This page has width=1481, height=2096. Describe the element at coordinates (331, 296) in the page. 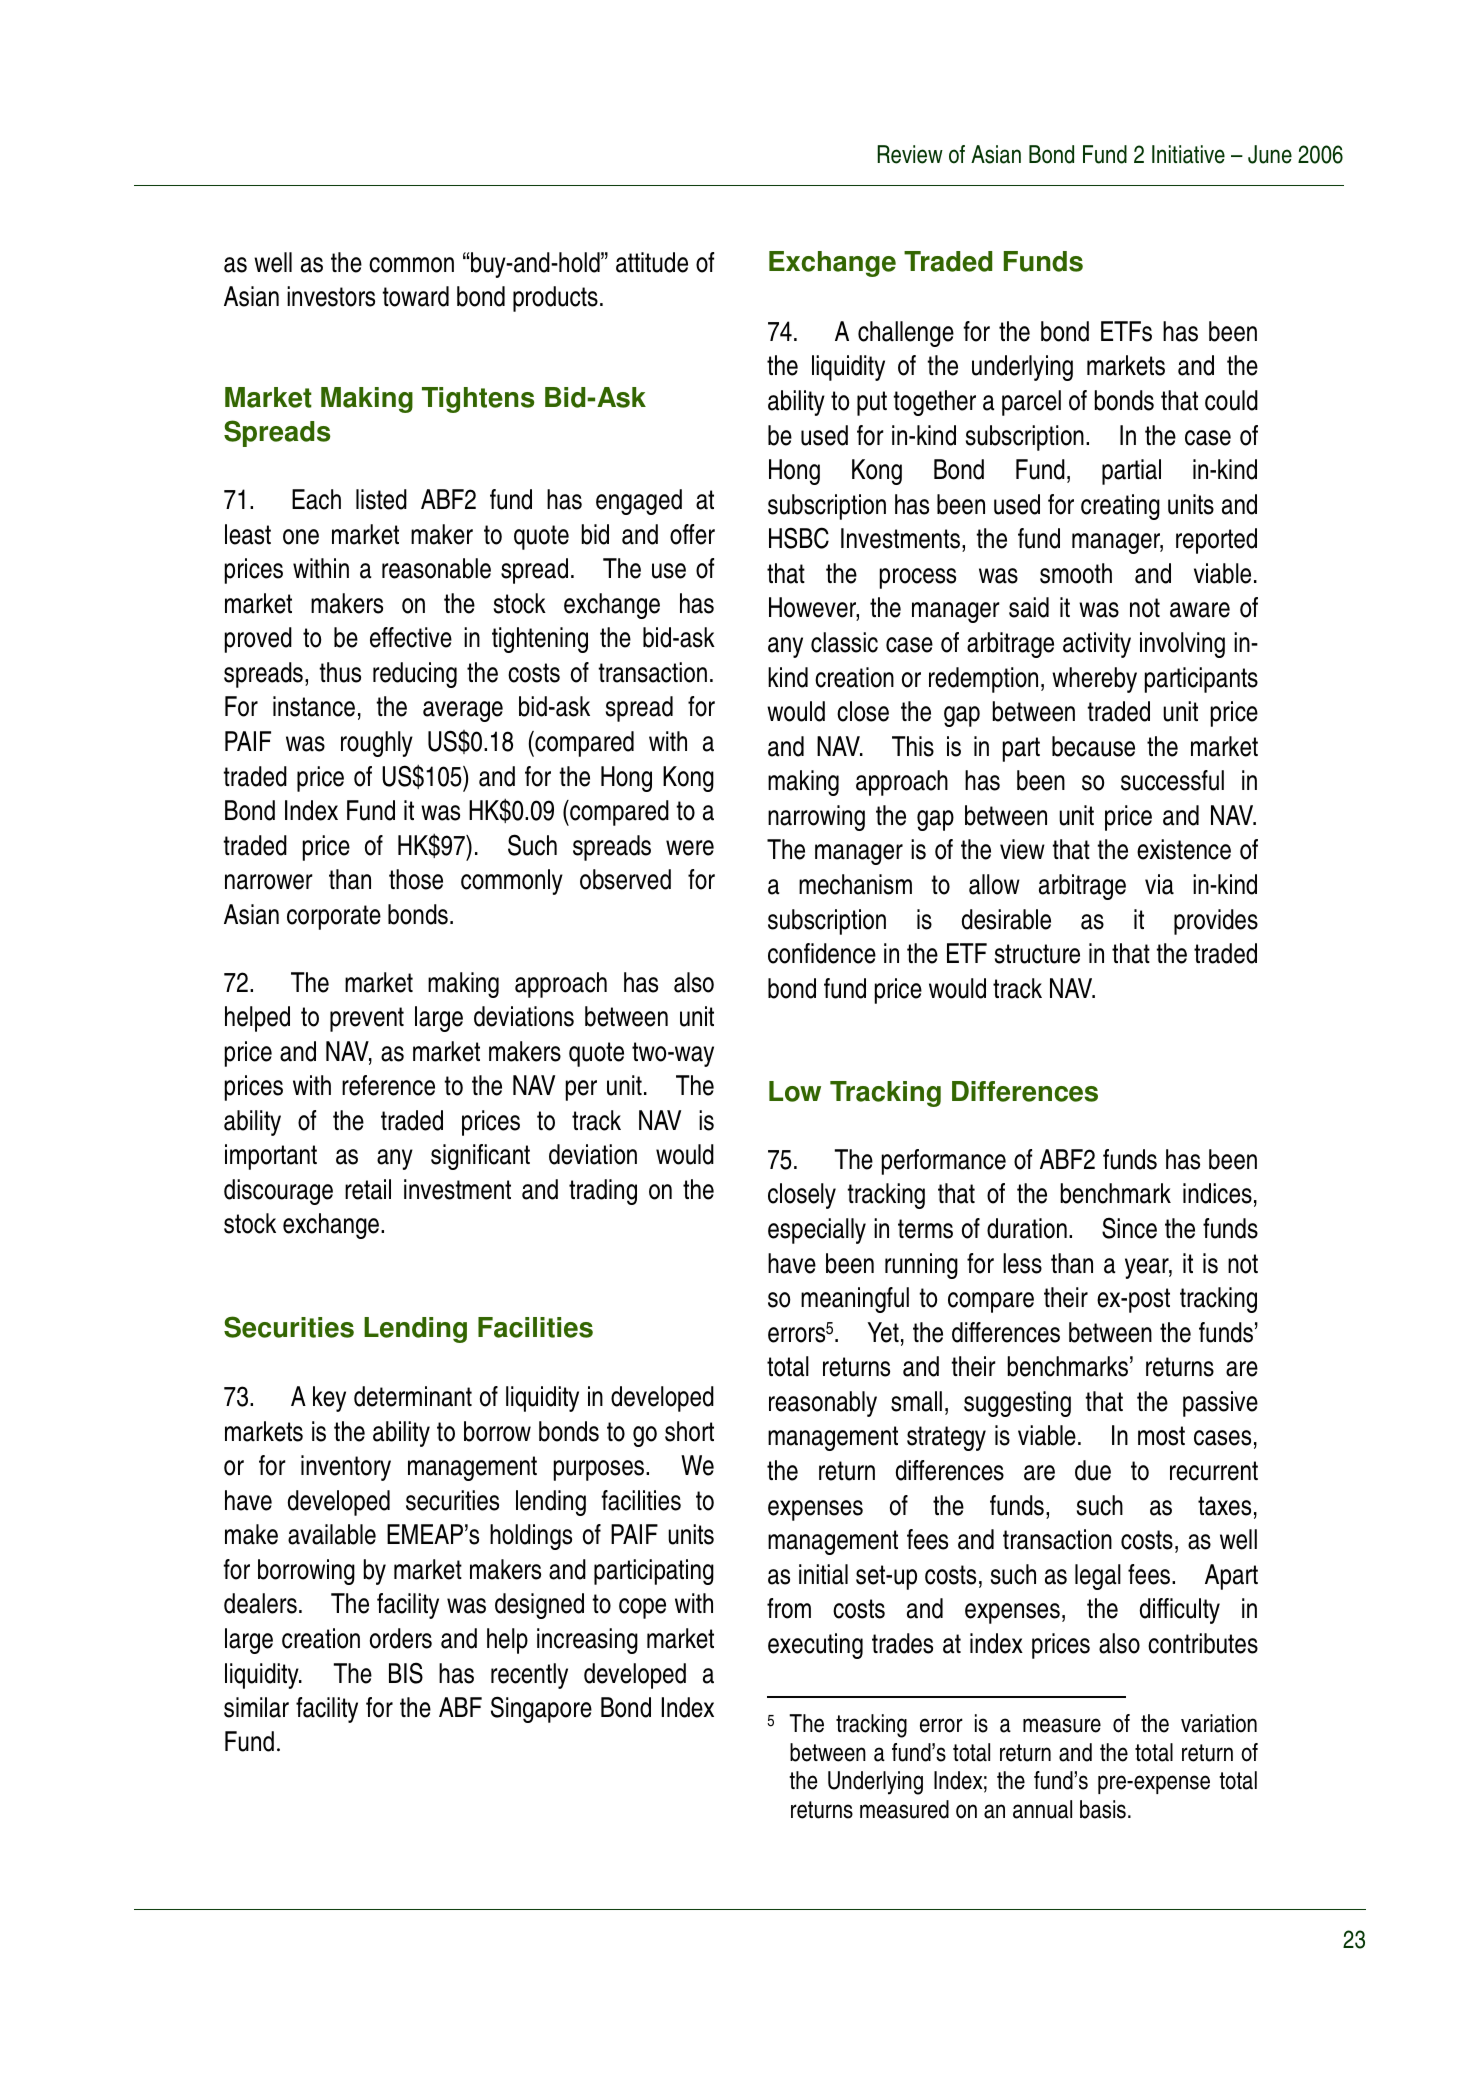

I see `investors` at that location.
